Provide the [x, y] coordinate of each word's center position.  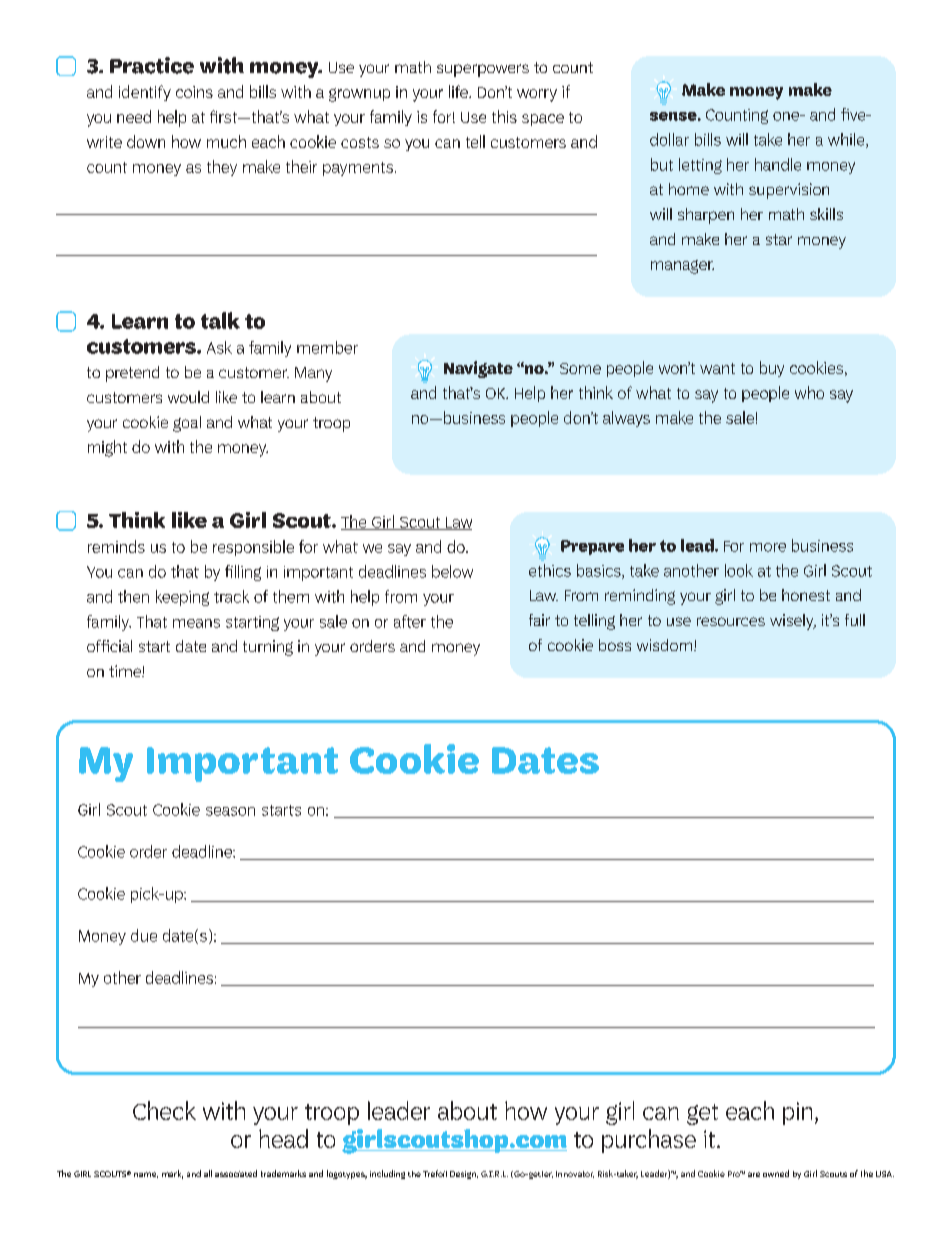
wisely [793, 622]
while [847, 140]
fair [539, 620]
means [196, 623]
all [208, 1173]
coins [194, 92]
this [504, 116]
